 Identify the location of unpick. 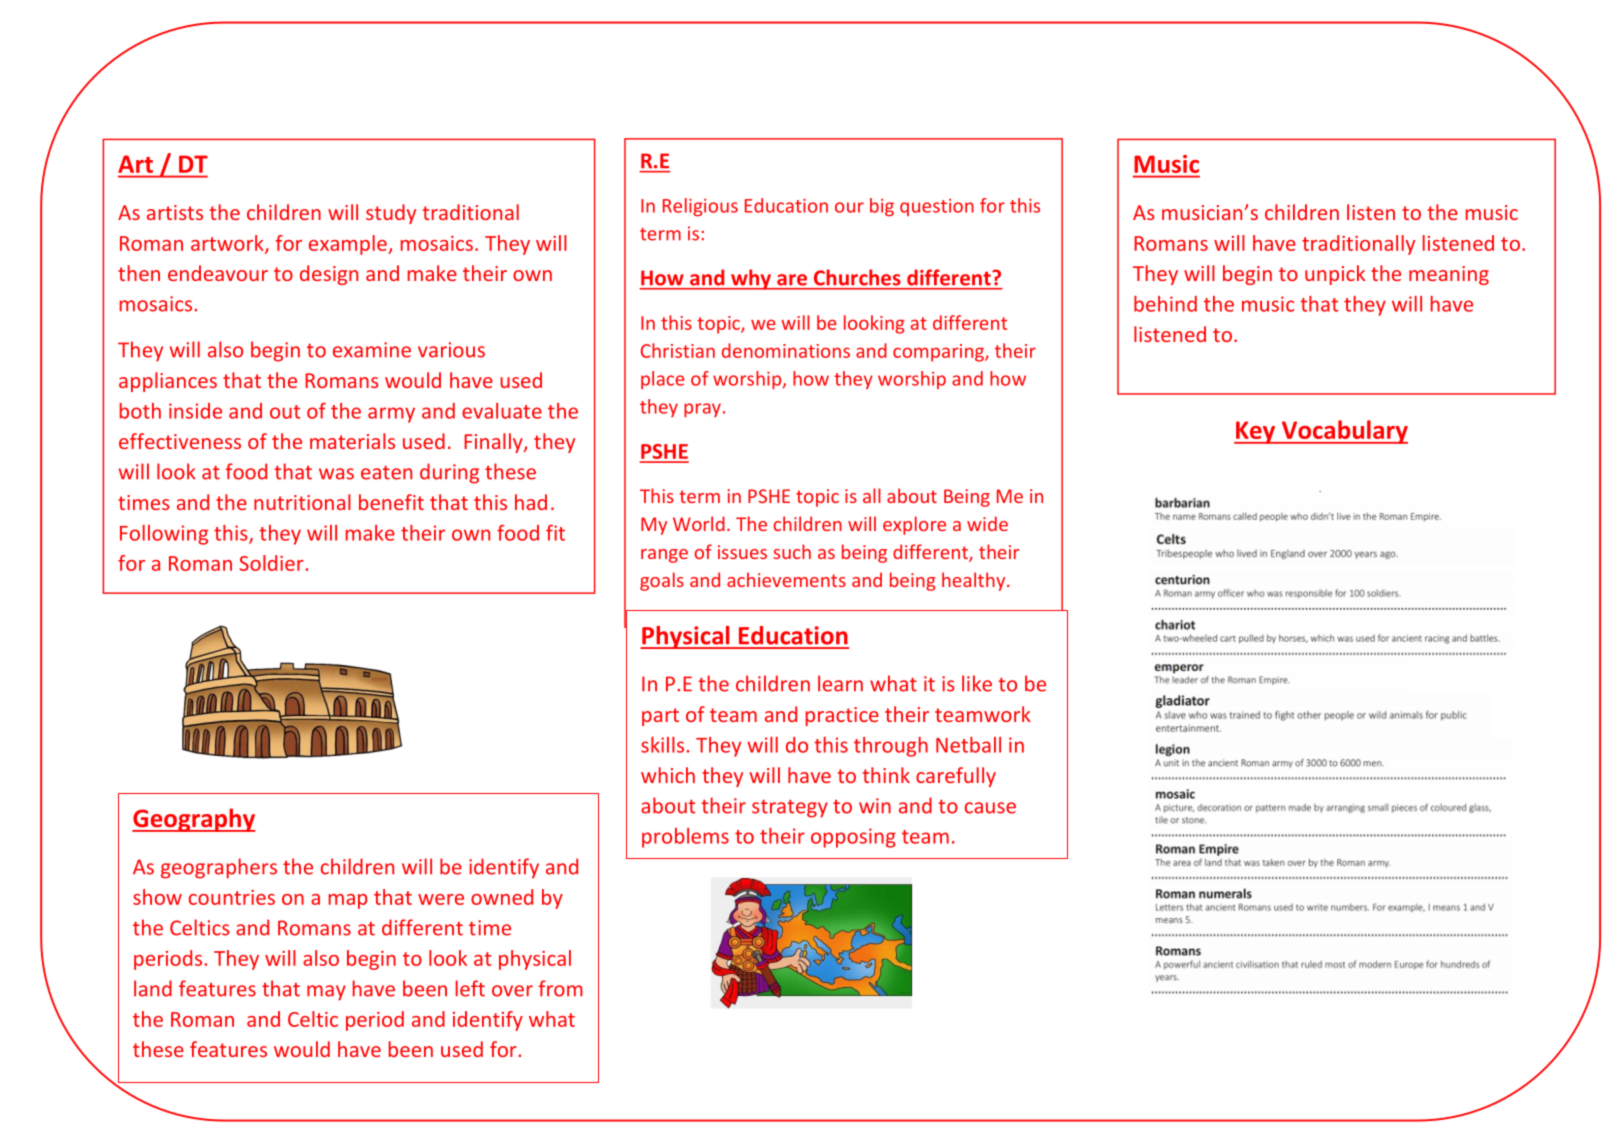
(1335, 275).
